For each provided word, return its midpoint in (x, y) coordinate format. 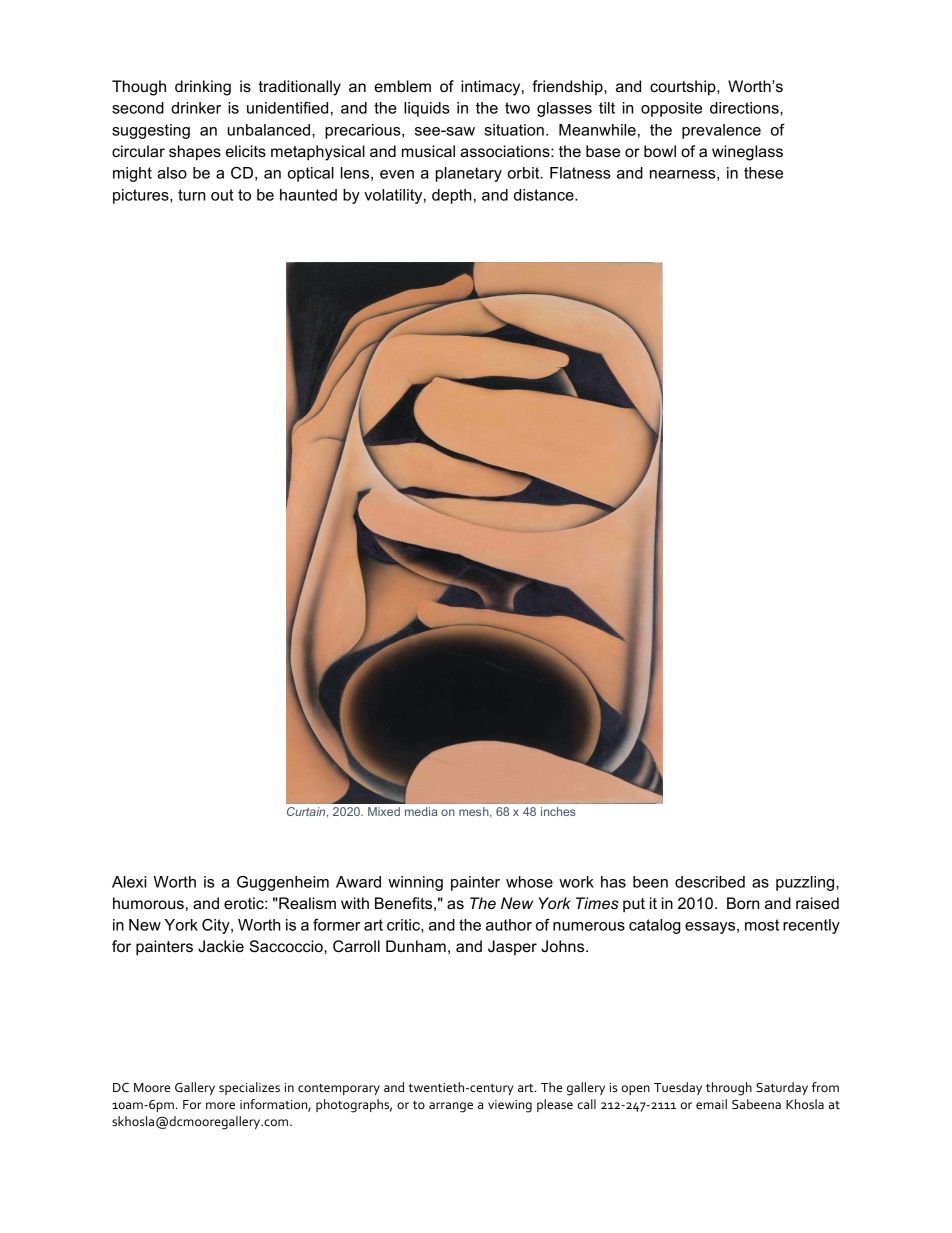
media (421, 811)
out (222, 195)
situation (514, 130)
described (710, 882)
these (763, 173)
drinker (196, 108)
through (729, 1089)
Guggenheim (283, 883)
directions (745, 108)
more (220, 1105)
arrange (451, 1107)
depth (451, 196)
